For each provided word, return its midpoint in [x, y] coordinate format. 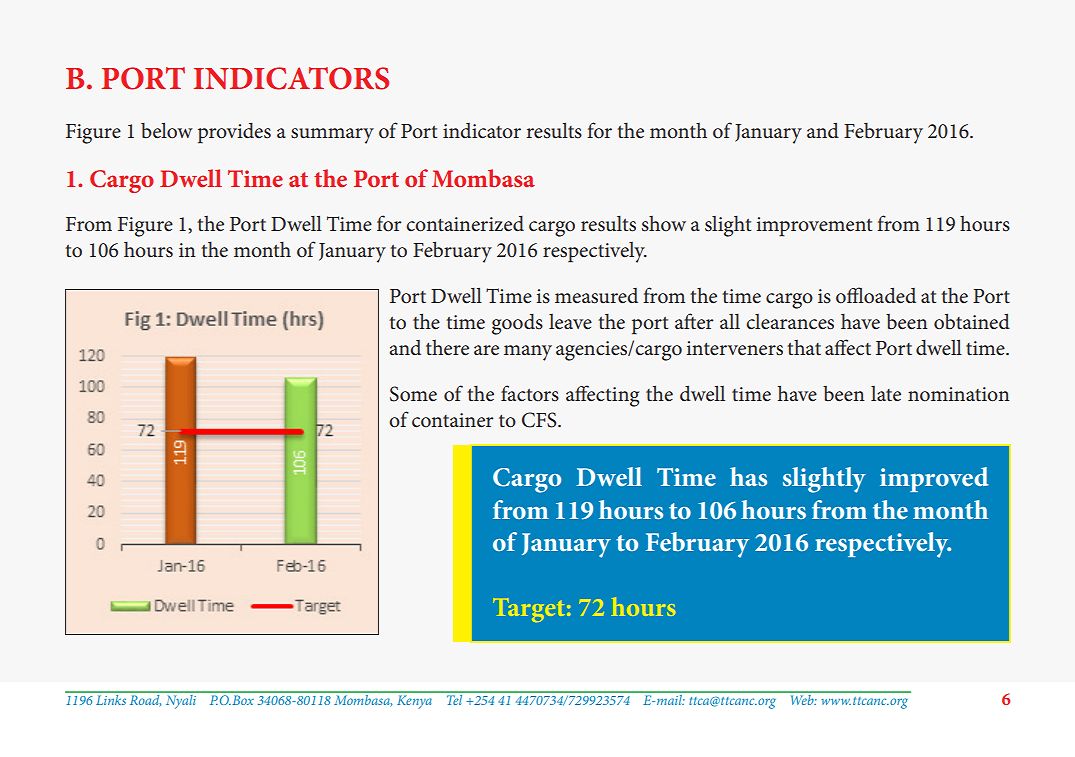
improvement [814, 227]
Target [529, 610]
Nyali [180, 700]
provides [234, 133]
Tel [454, 698]
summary [332, 136]
